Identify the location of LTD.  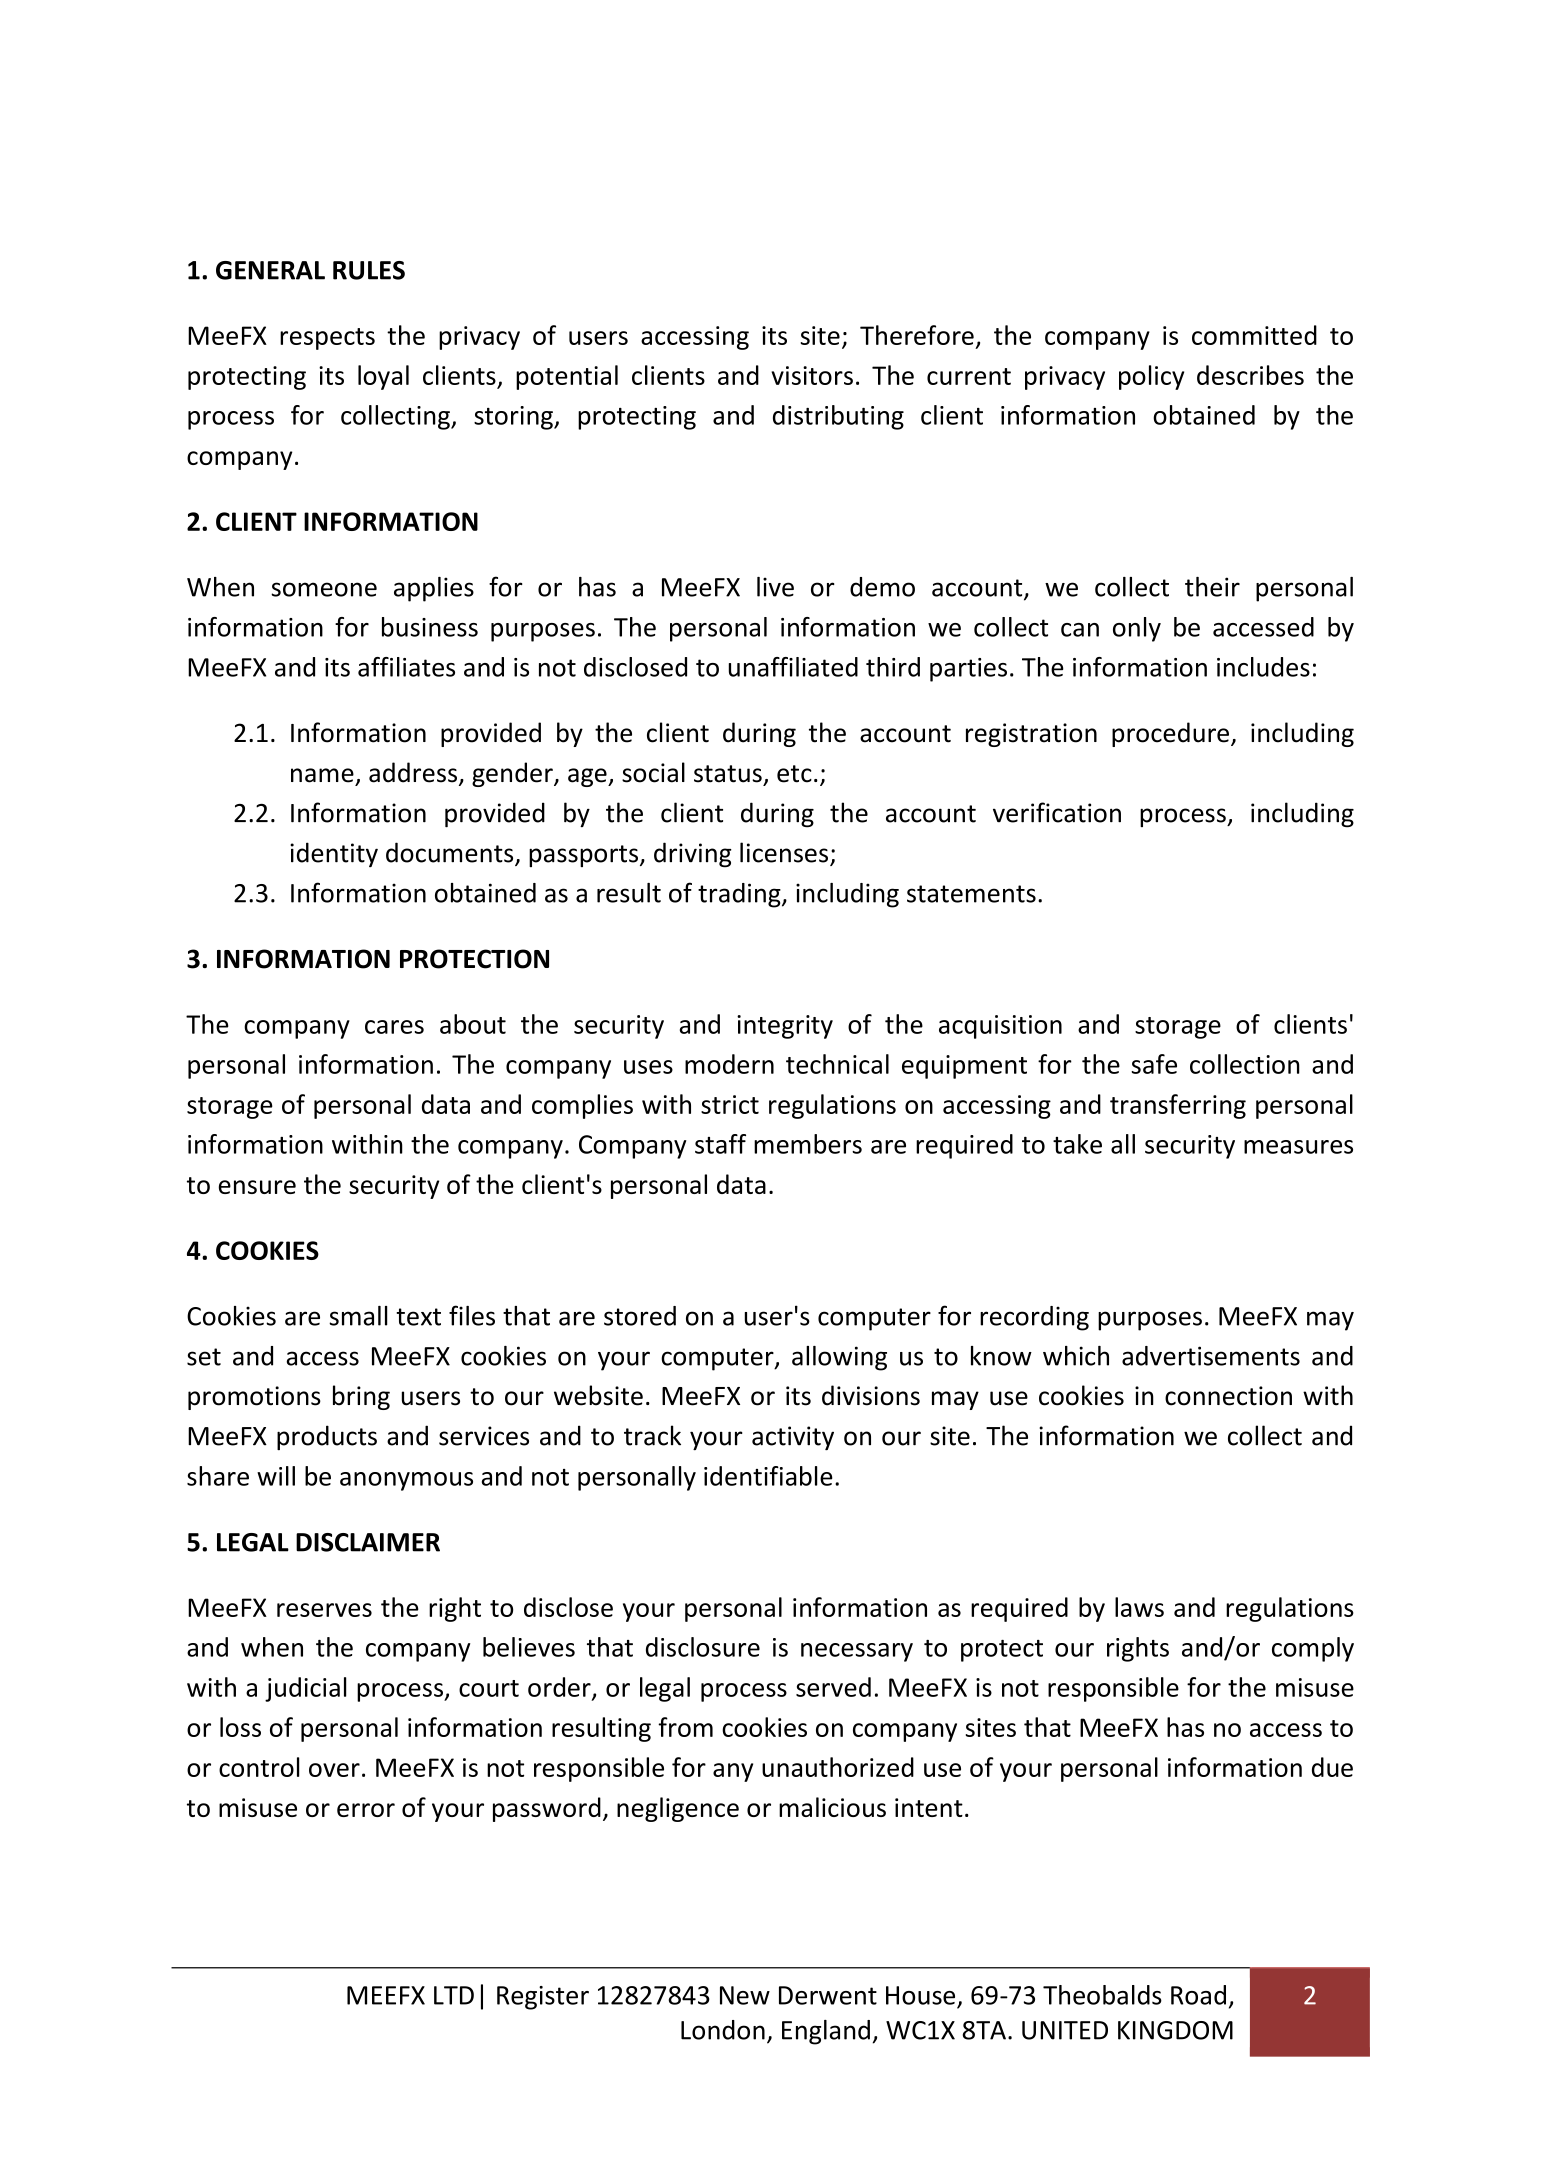
(454, 1995).
